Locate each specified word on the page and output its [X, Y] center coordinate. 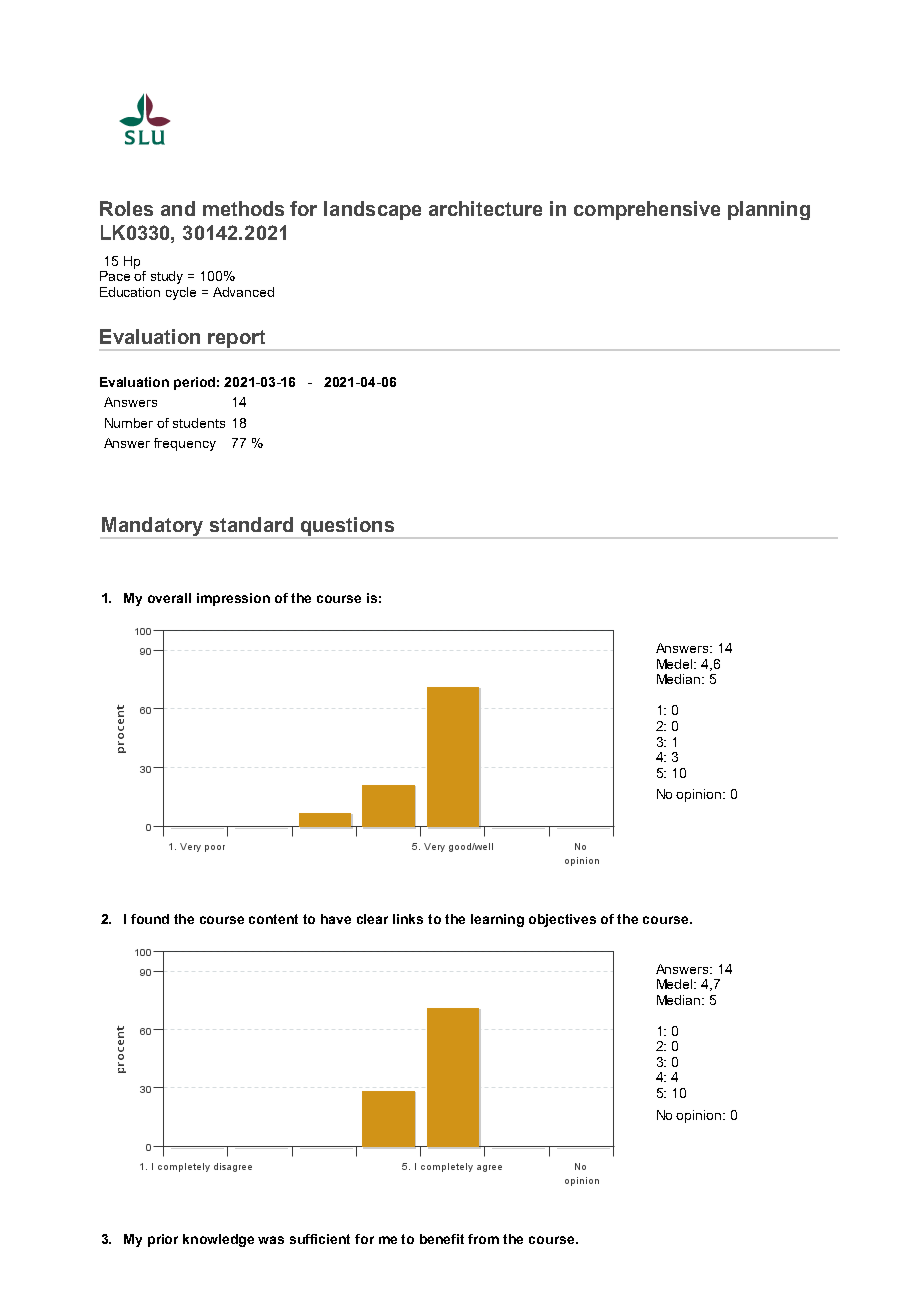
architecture [485, 208]
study [167, 277]
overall [169, 598]
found [150, 919]
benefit [442, 1239]
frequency [185, 444]
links [408, 919]
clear [372, 919]
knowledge [218, 1240]
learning [497, 920]
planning [769, 210]
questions [347, 527]
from [483, 1239]
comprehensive [647, 210]
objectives [562, 920]
